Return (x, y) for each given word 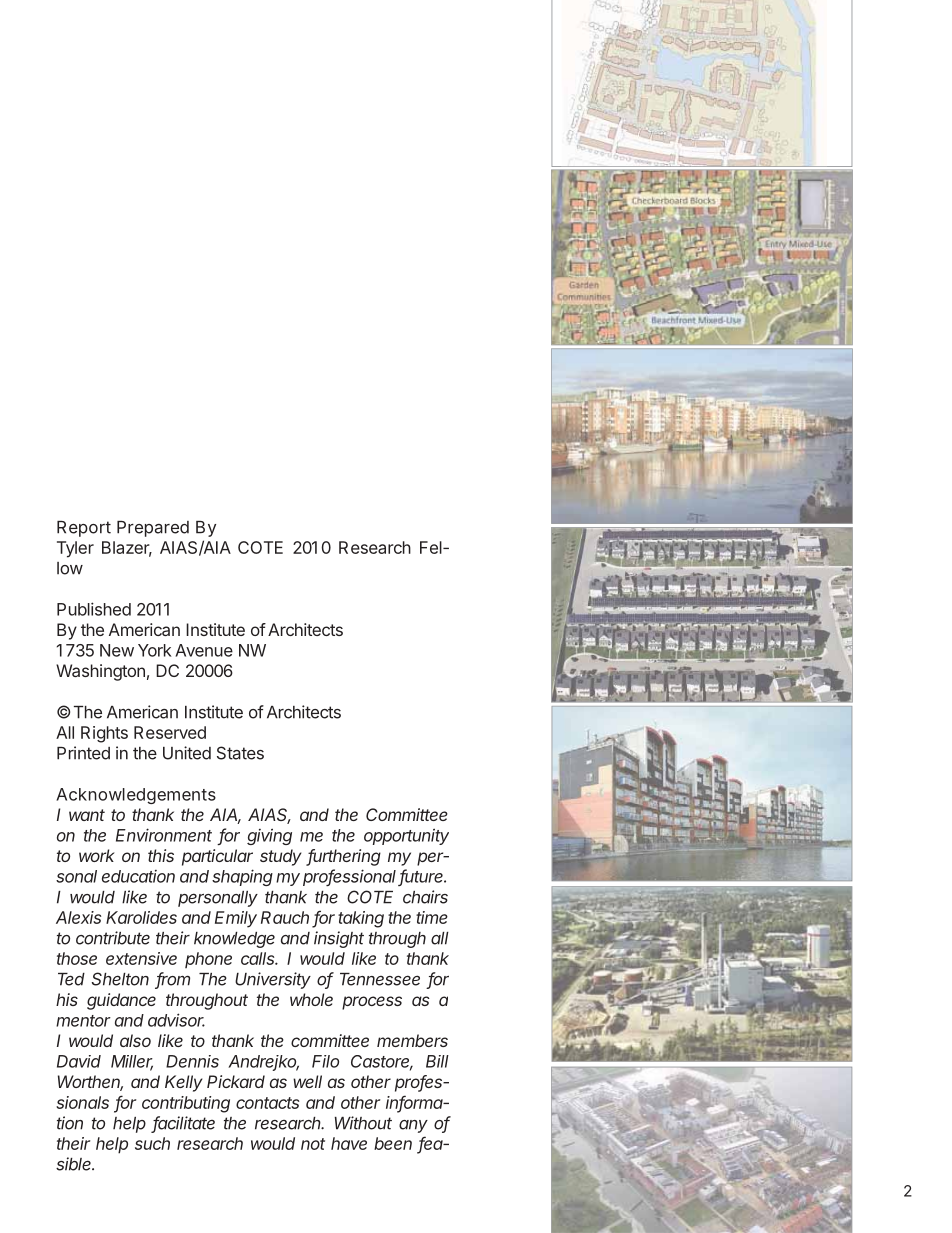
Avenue (204, 650)
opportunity (406, 836)
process (372, 1003)
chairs (425, 897)
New (117, 650)
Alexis (78, 917)
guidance (121, 1001)
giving (269, 836)
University (273, 980)
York (155, 650)
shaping (242, 877)
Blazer (127, 549)
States (240, 753)
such (152, 1143)
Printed (83, 753)
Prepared (153, 529)
